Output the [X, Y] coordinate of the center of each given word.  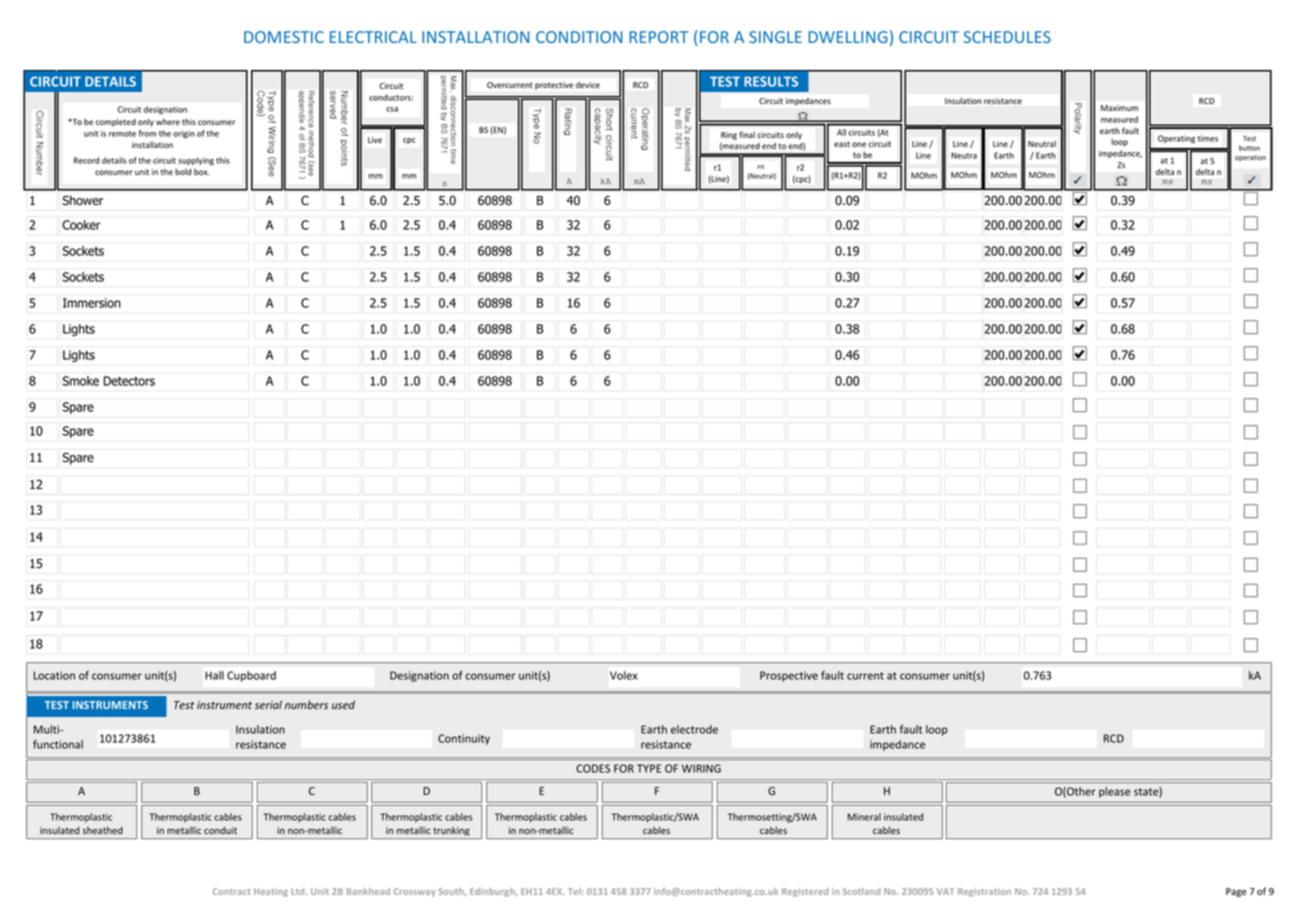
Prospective [789, 676]
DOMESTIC [284, 37]
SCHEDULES [1007, 37]
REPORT [658, 37]
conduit [220, 830]
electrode [694, 729]
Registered [805, 892]
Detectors [129, 381]
